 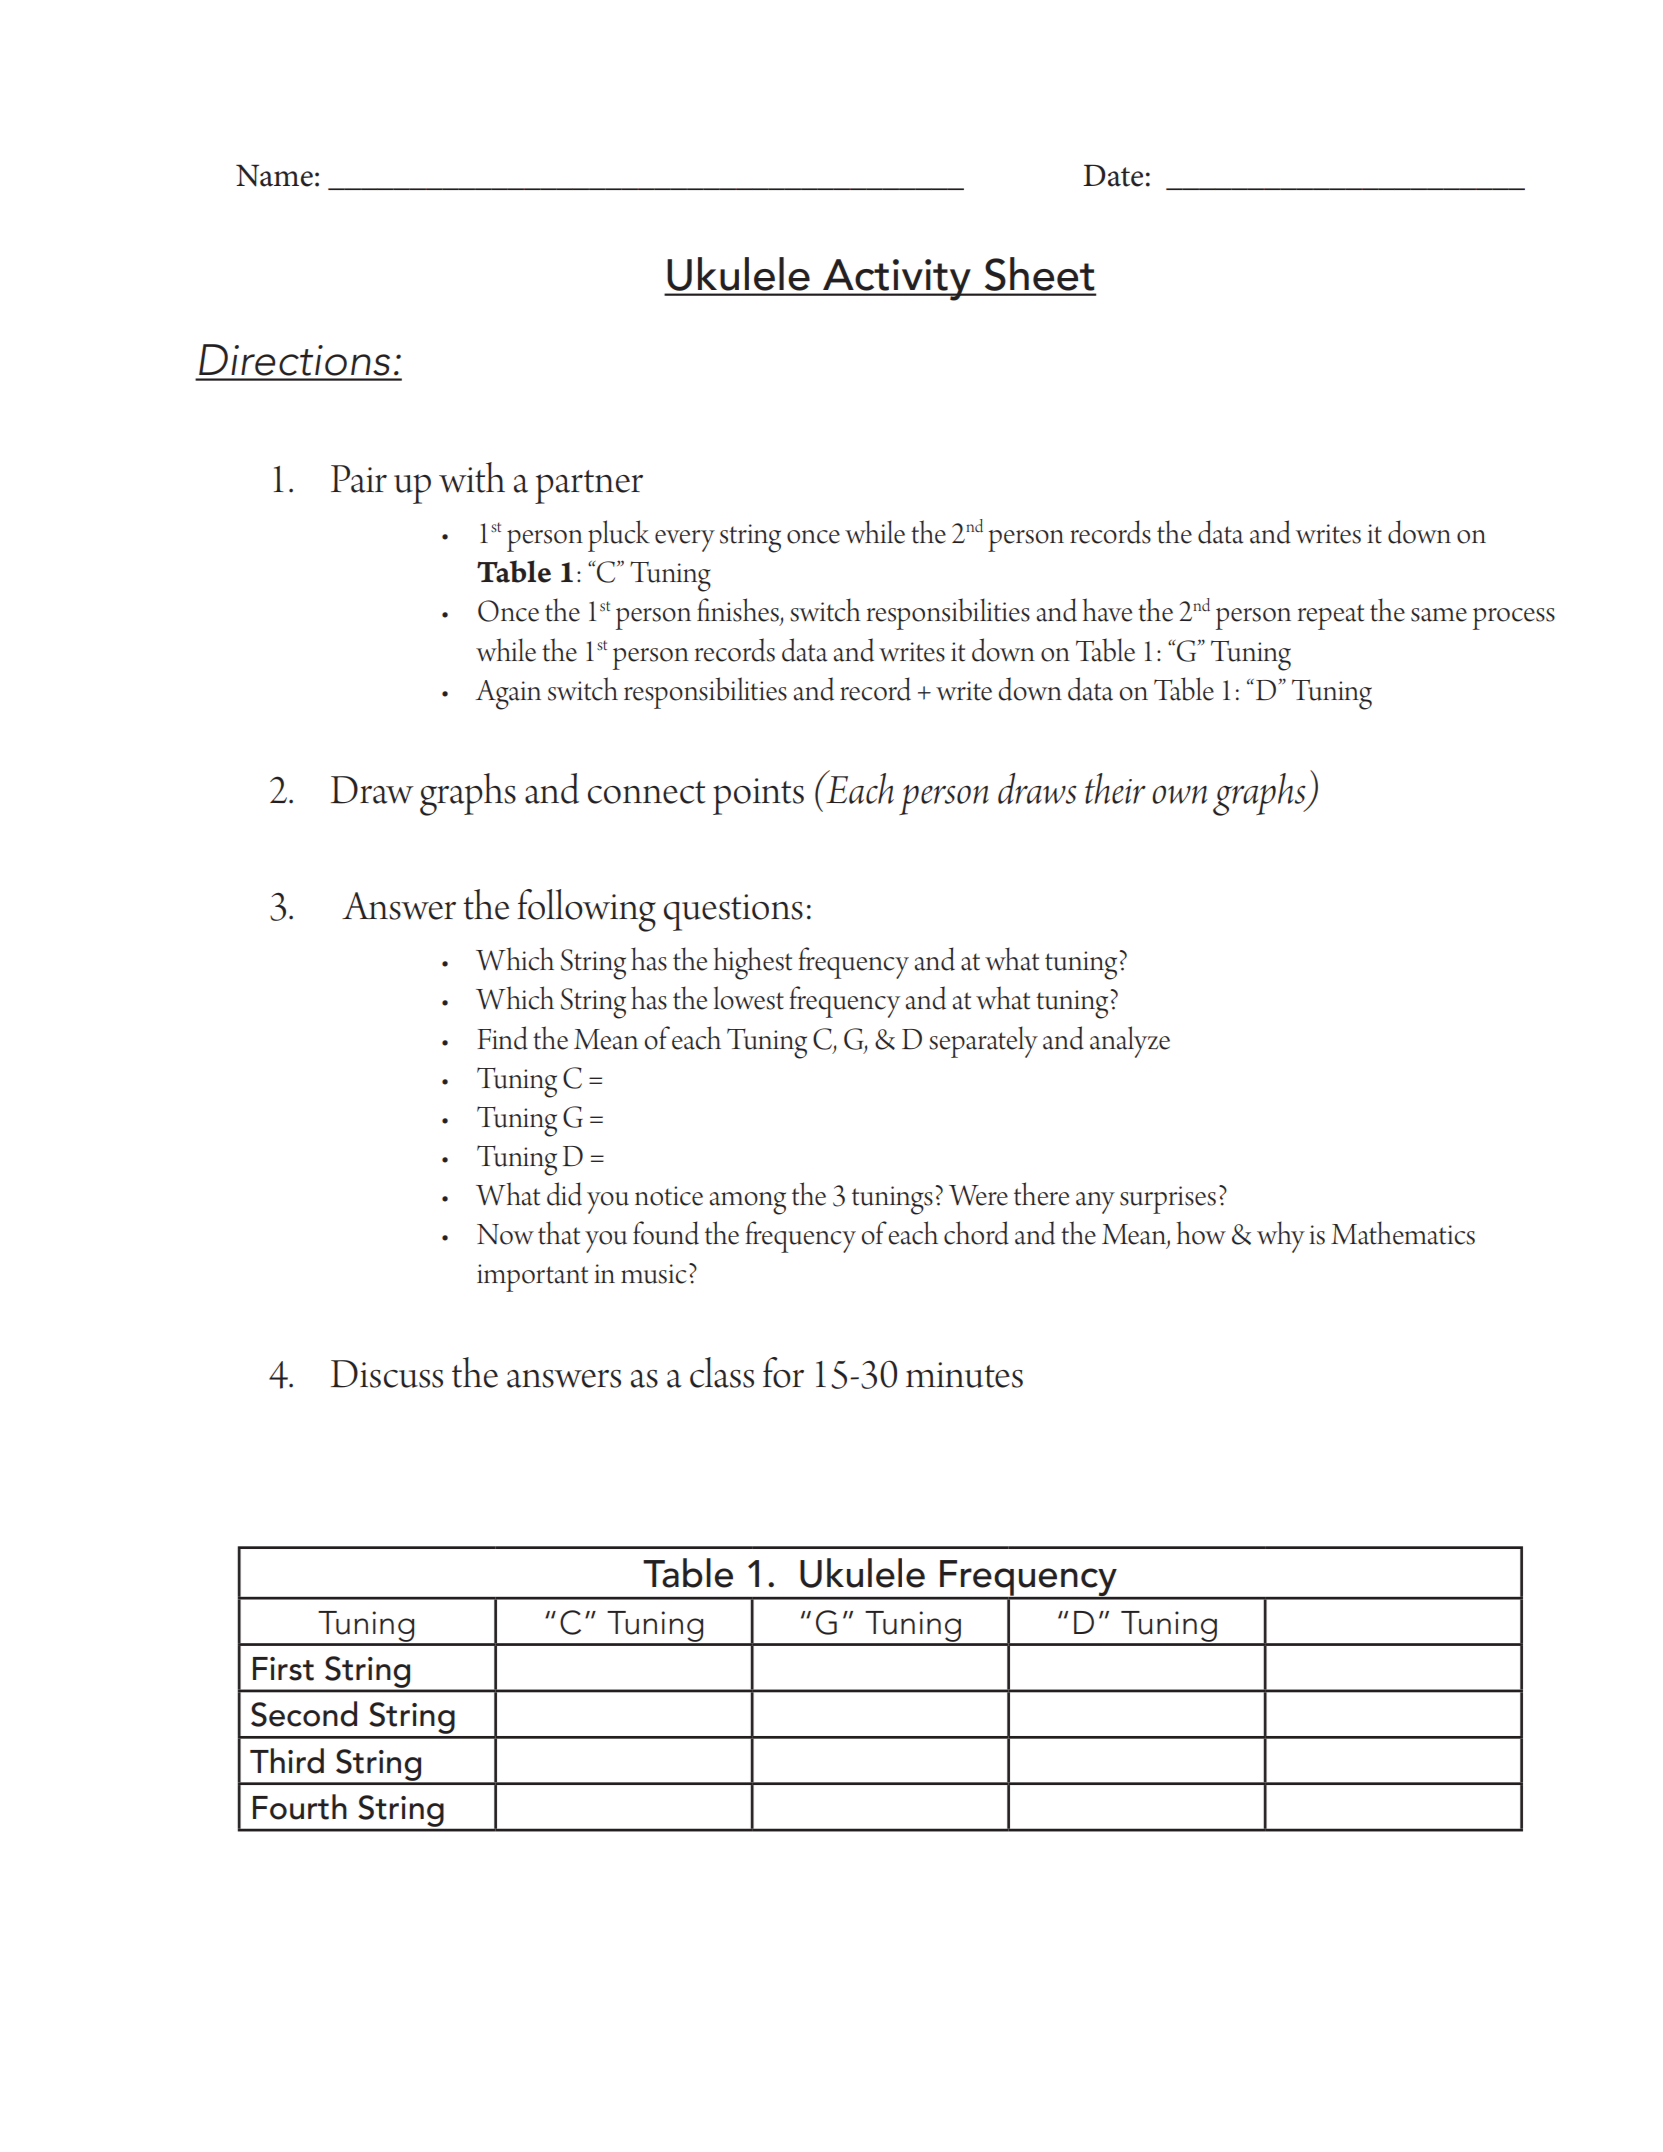 What do you see at coordinates (287, 1761) in the image?
I see `Third` at bounding box center [287, 1761].
